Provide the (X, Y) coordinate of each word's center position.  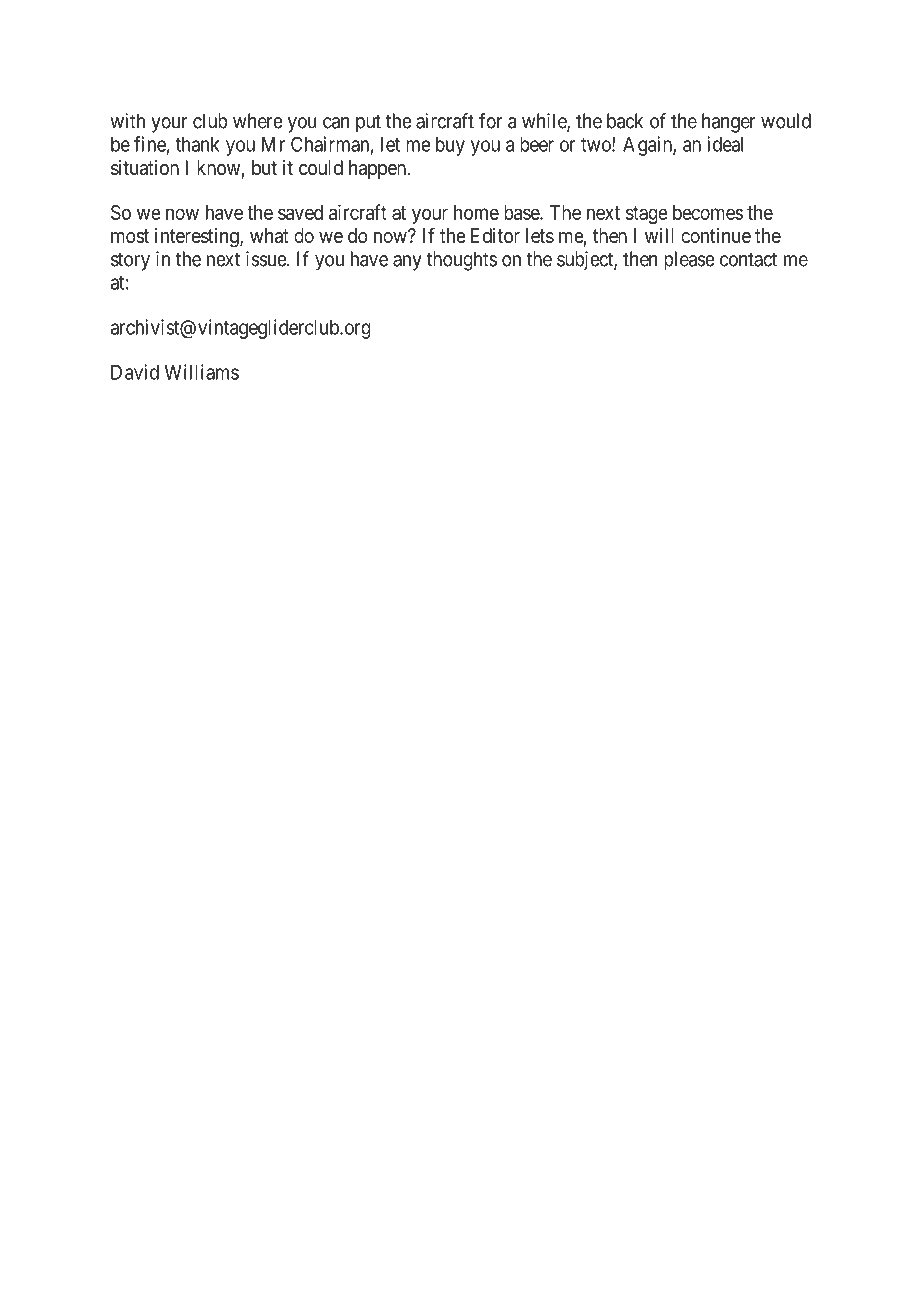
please (689, 261)
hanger (729, 123)
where (258, 121)
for (491, 121)
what (269, 236)
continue (716, 235)
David (135, 372)
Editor (495, 235)
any (407, 263)
